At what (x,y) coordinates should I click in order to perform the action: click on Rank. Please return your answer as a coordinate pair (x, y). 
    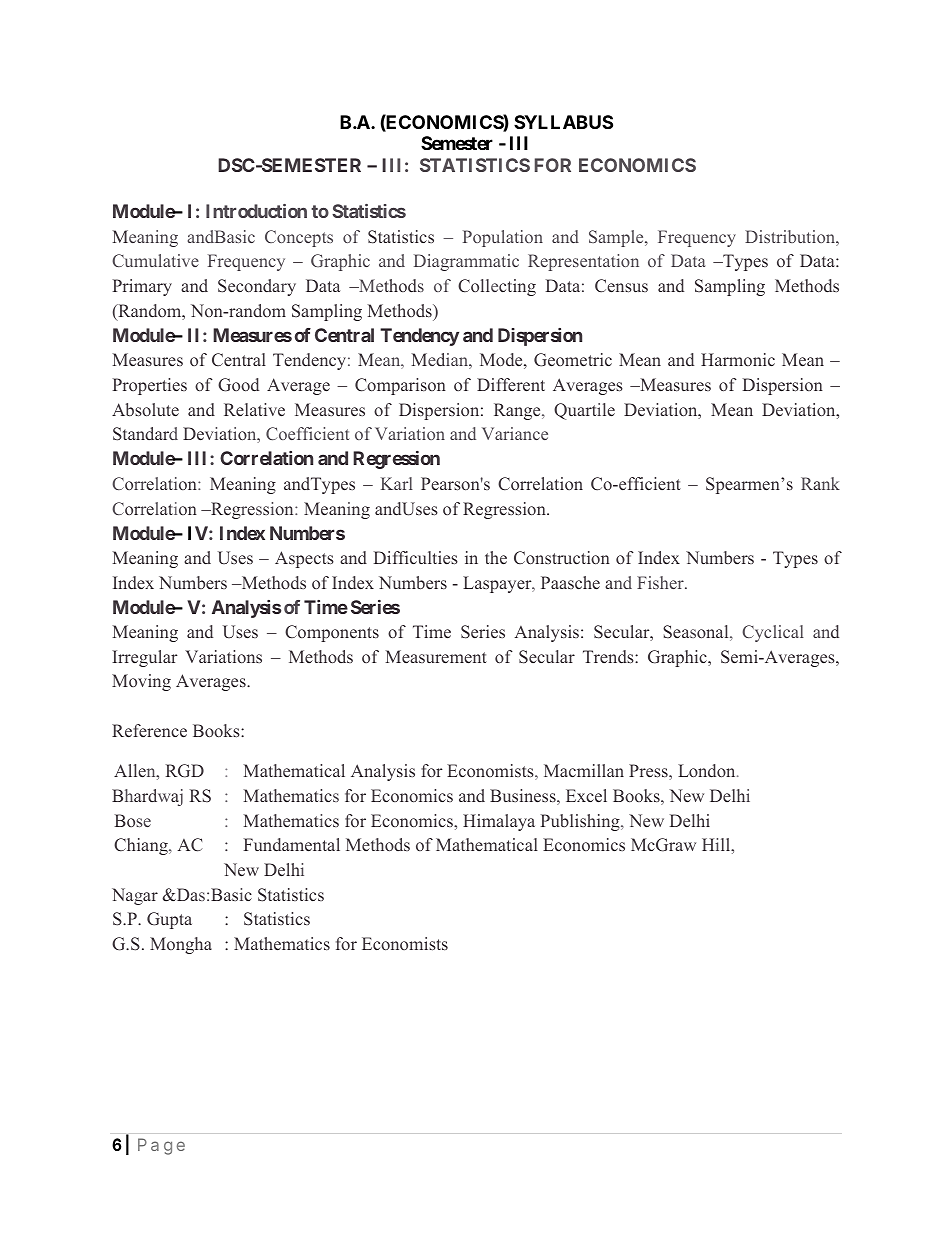
    Looking at the image, I should click on (820, 483).
